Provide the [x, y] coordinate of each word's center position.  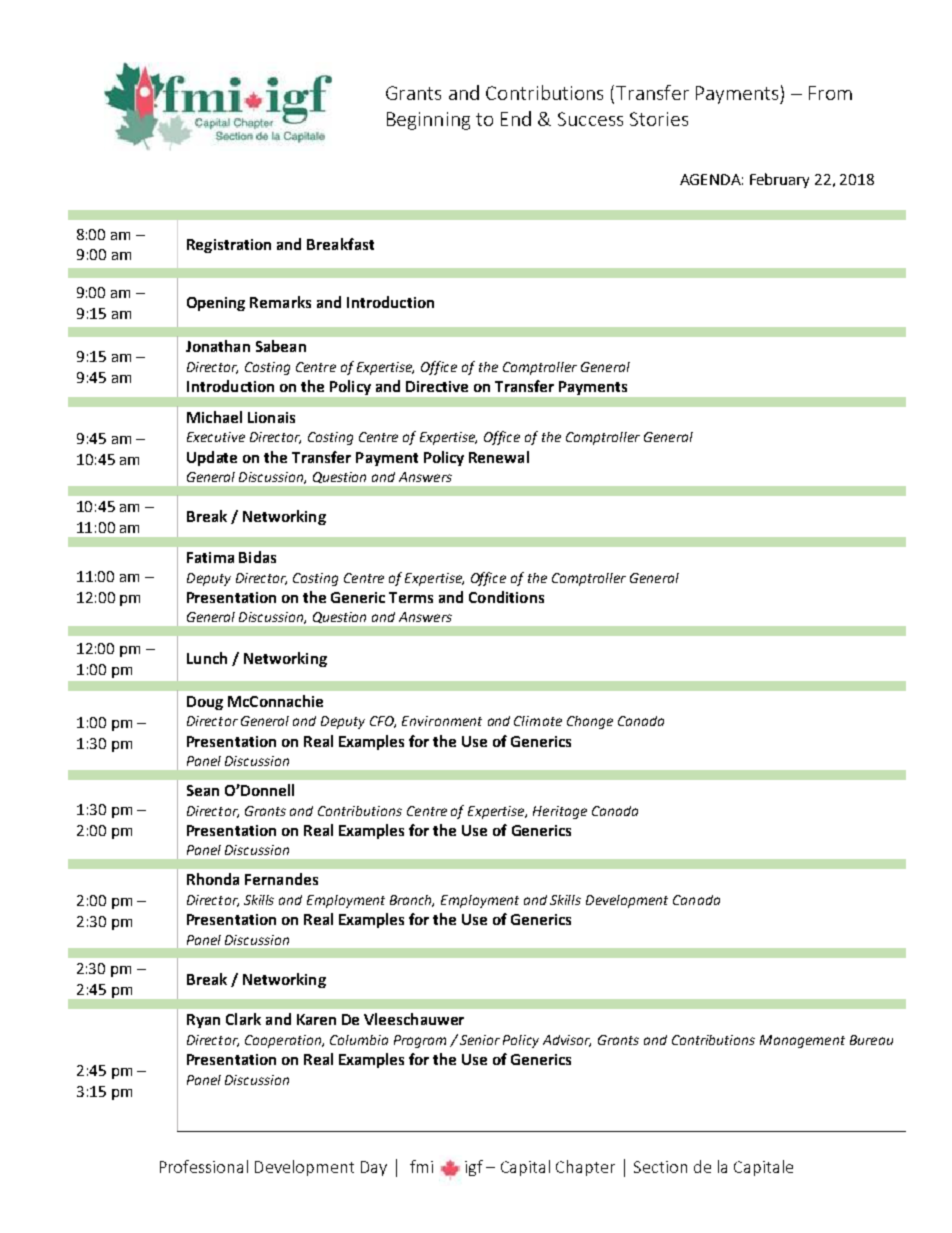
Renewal [499, 457]
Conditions [506, 597]
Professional [204, 1166]
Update [212, 458]
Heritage [560, 812]
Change [590, 722]
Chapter [585, 1168]
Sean [203, 790]
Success [590, 119]
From [830, 93]
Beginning [428, 121]
